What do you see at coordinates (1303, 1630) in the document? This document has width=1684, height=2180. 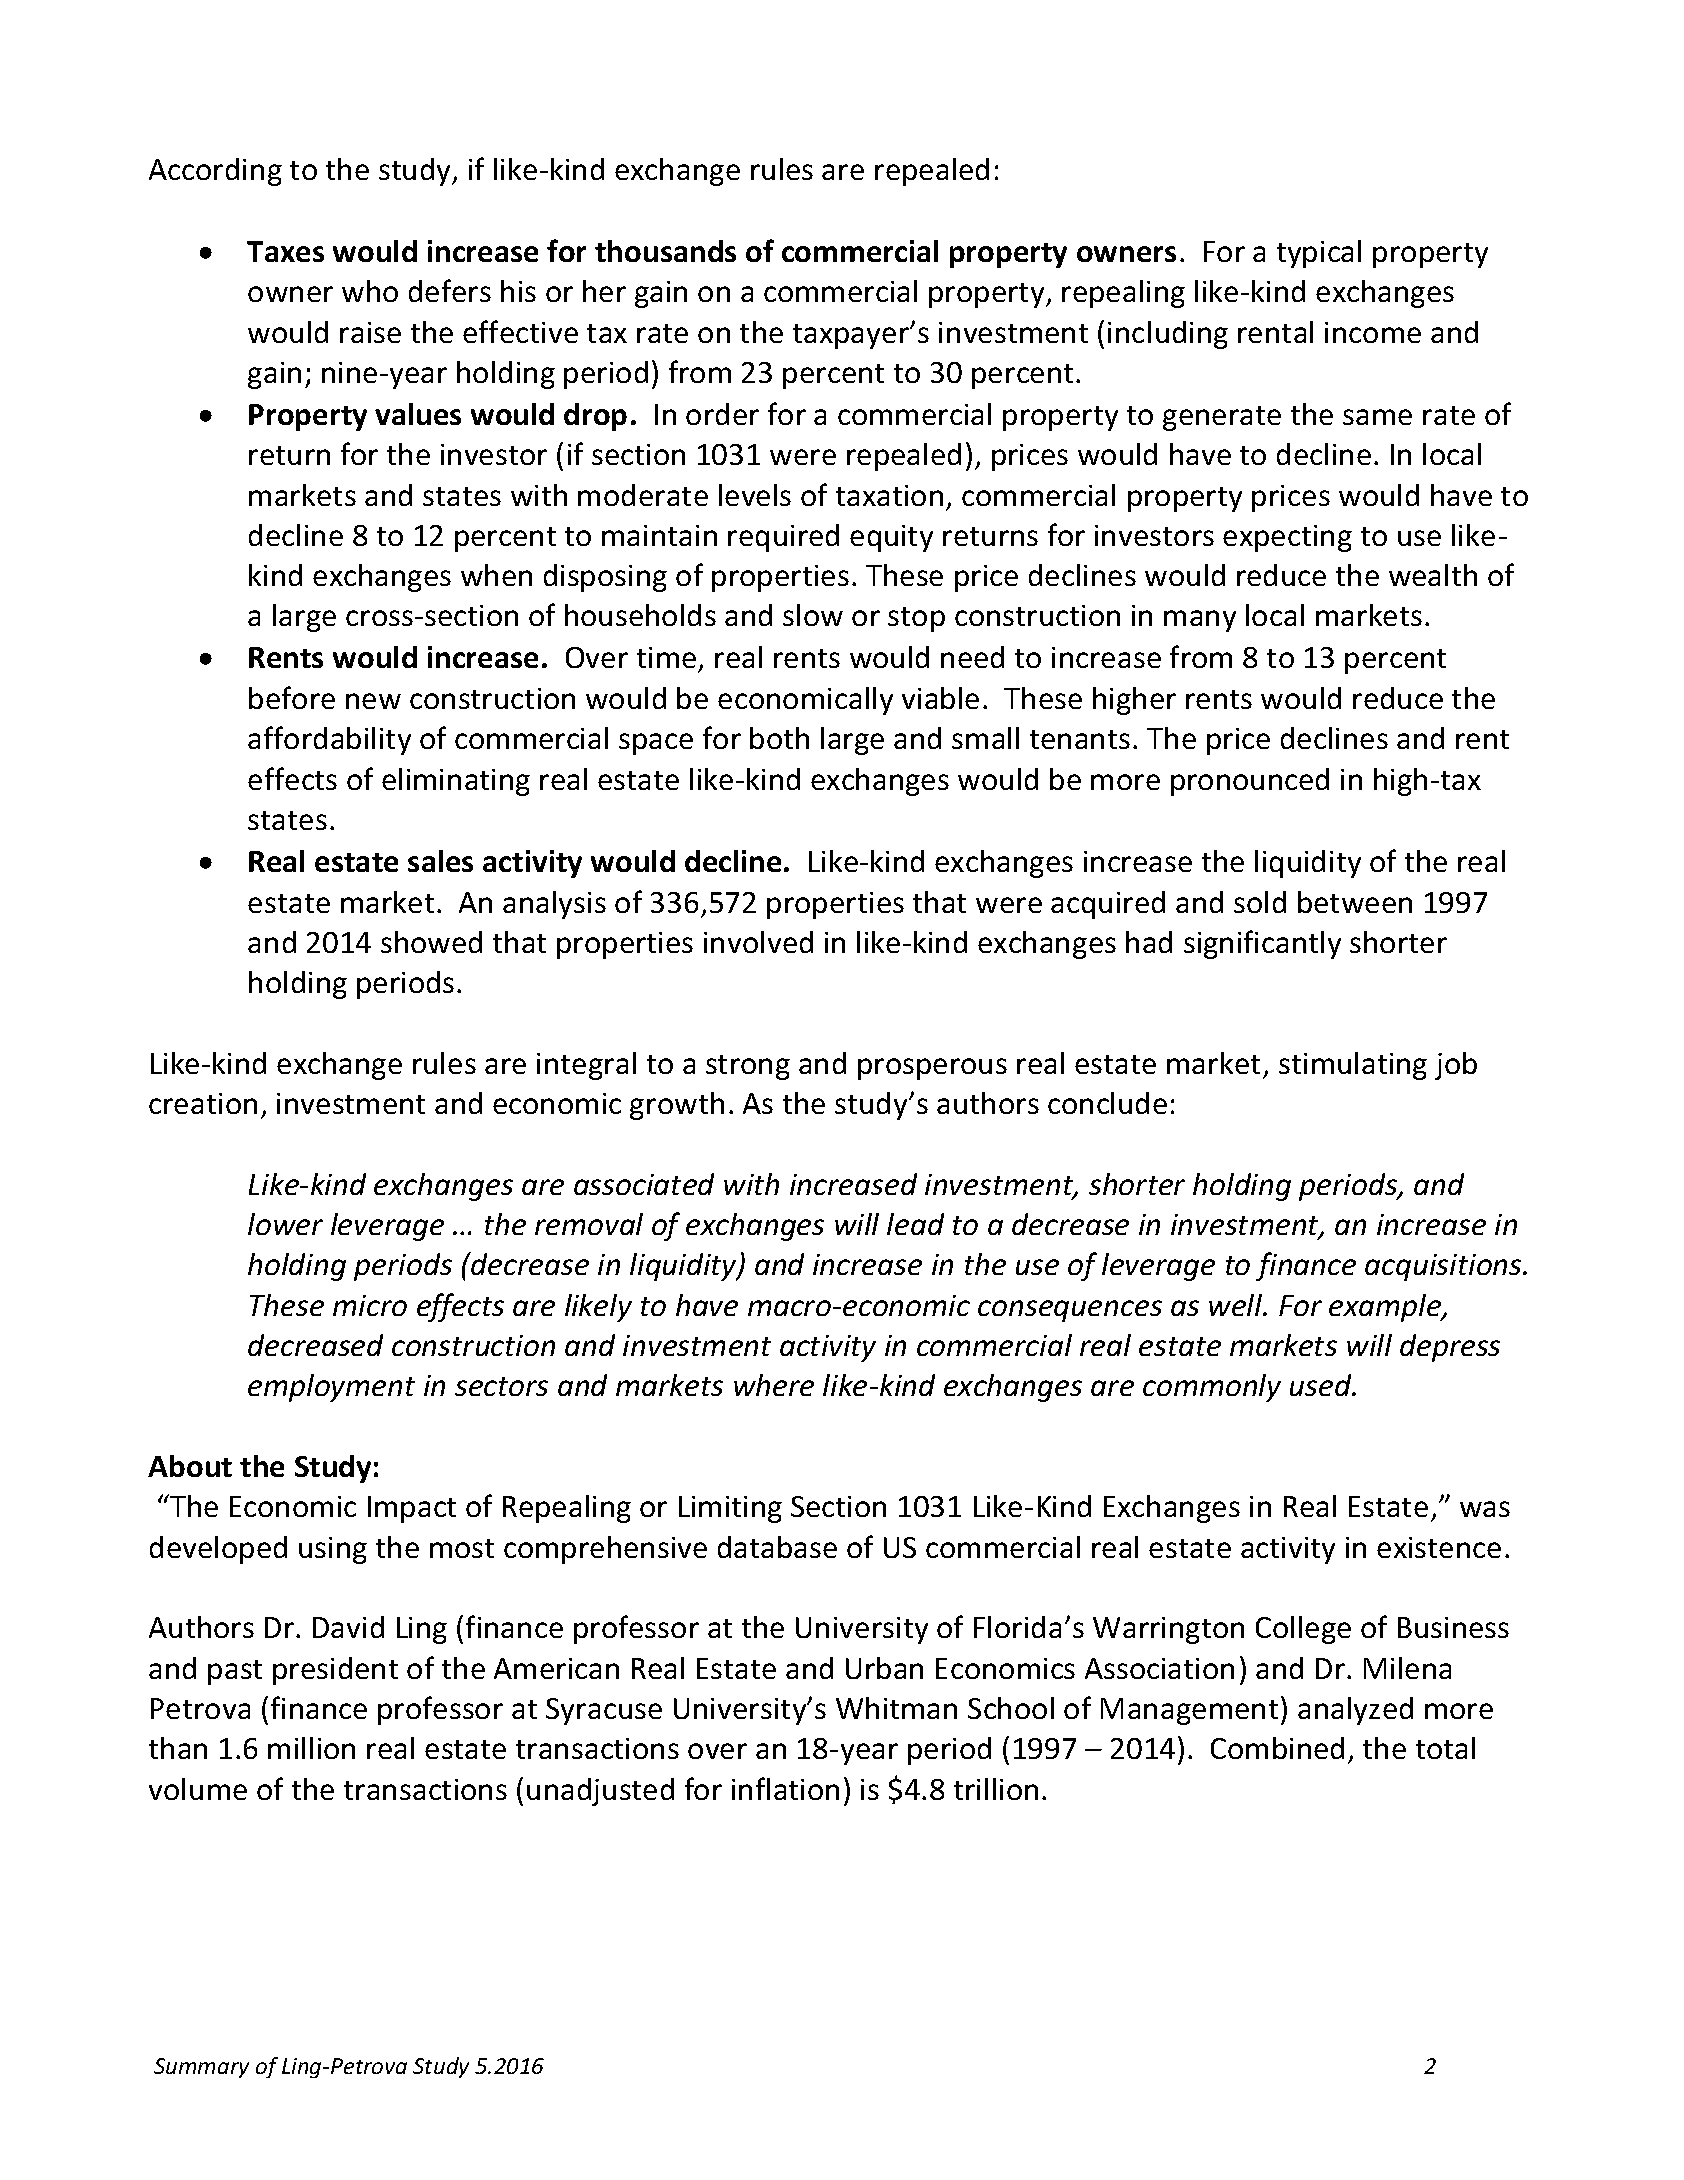 I see `College` at bounding box center [1303, 1630].
